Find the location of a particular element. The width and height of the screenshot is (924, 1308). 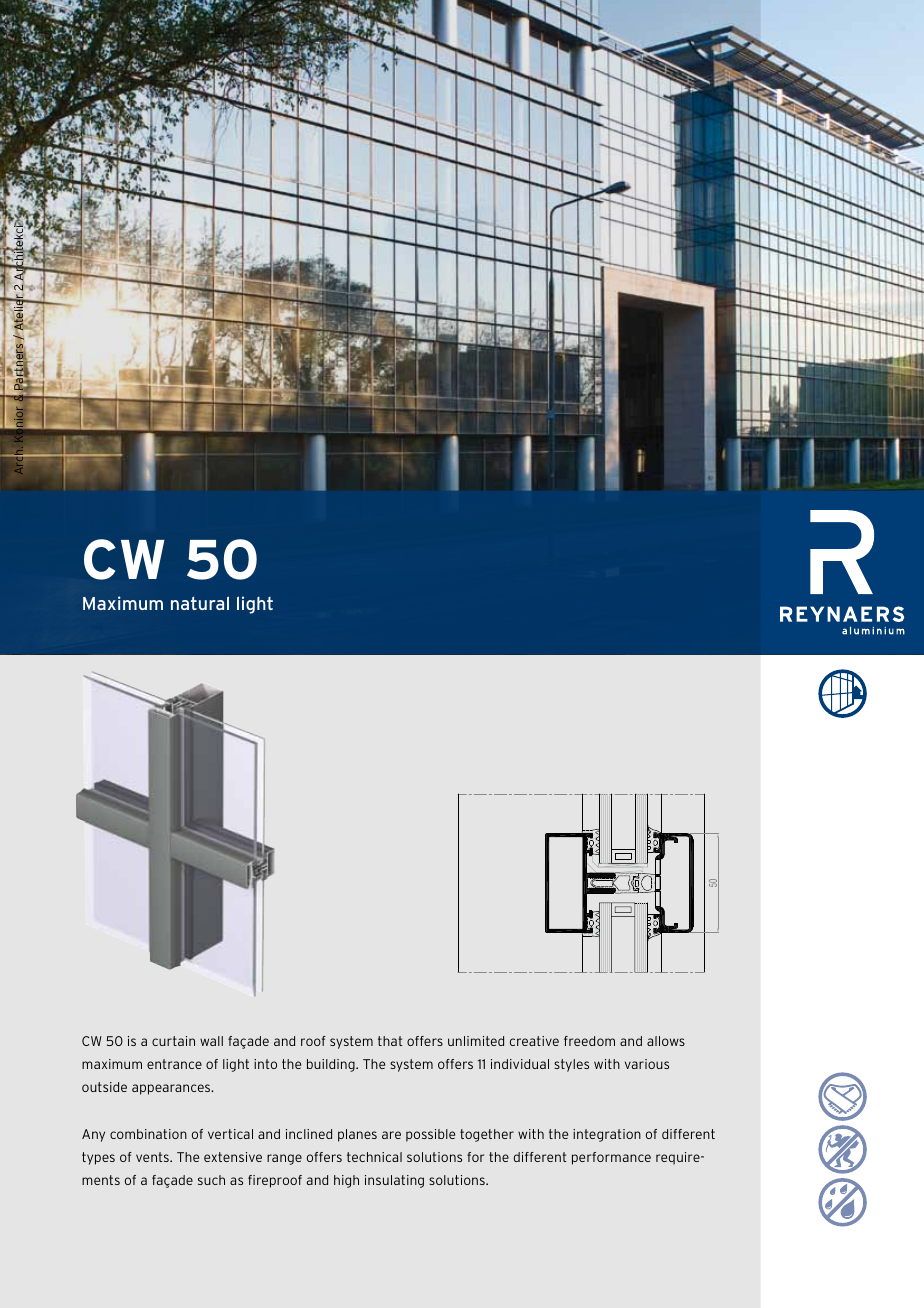

creative is located at coordinates (534, 1041).
